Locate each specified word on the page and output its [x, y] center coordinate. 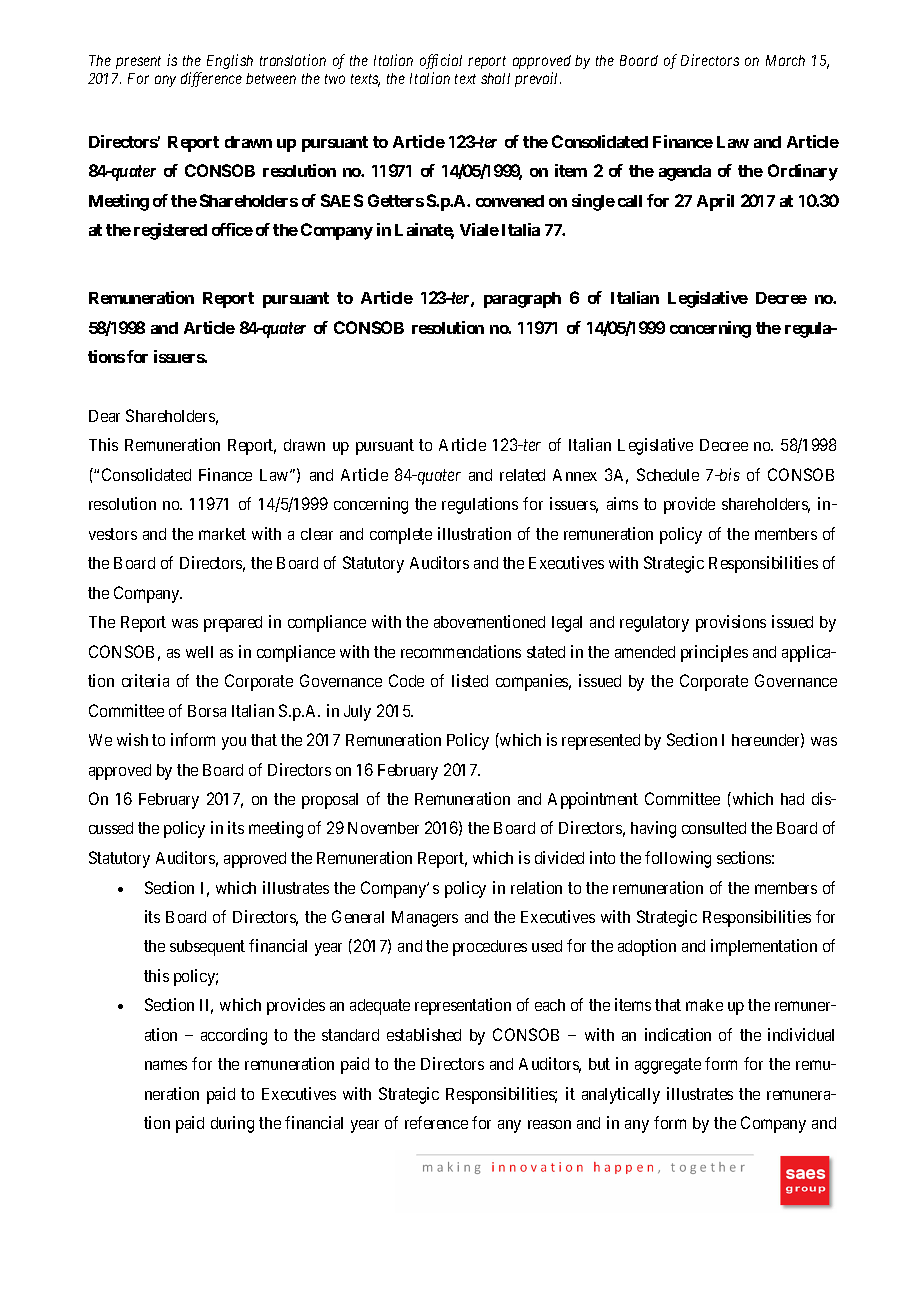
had [792, 799]
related [522, 475]
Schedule [668, 474]
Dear [104, 416]
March [785, 60]
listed [470, 680]
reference [436, 1122]
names [166, 1065]
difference [211, 79]
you [234, 743]
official [441, 63]
